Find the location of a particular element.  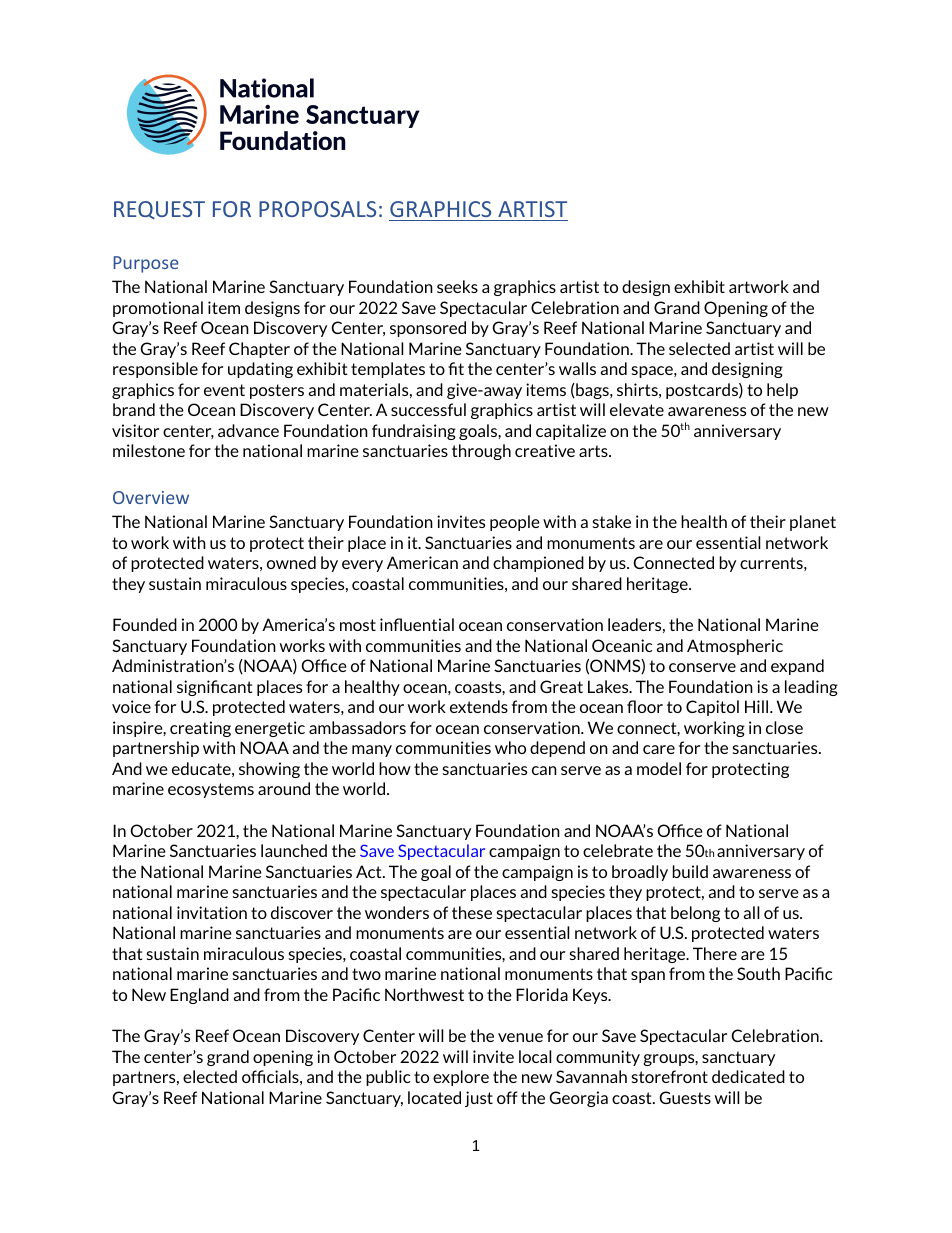

through is located at coordinates (481, 452).
